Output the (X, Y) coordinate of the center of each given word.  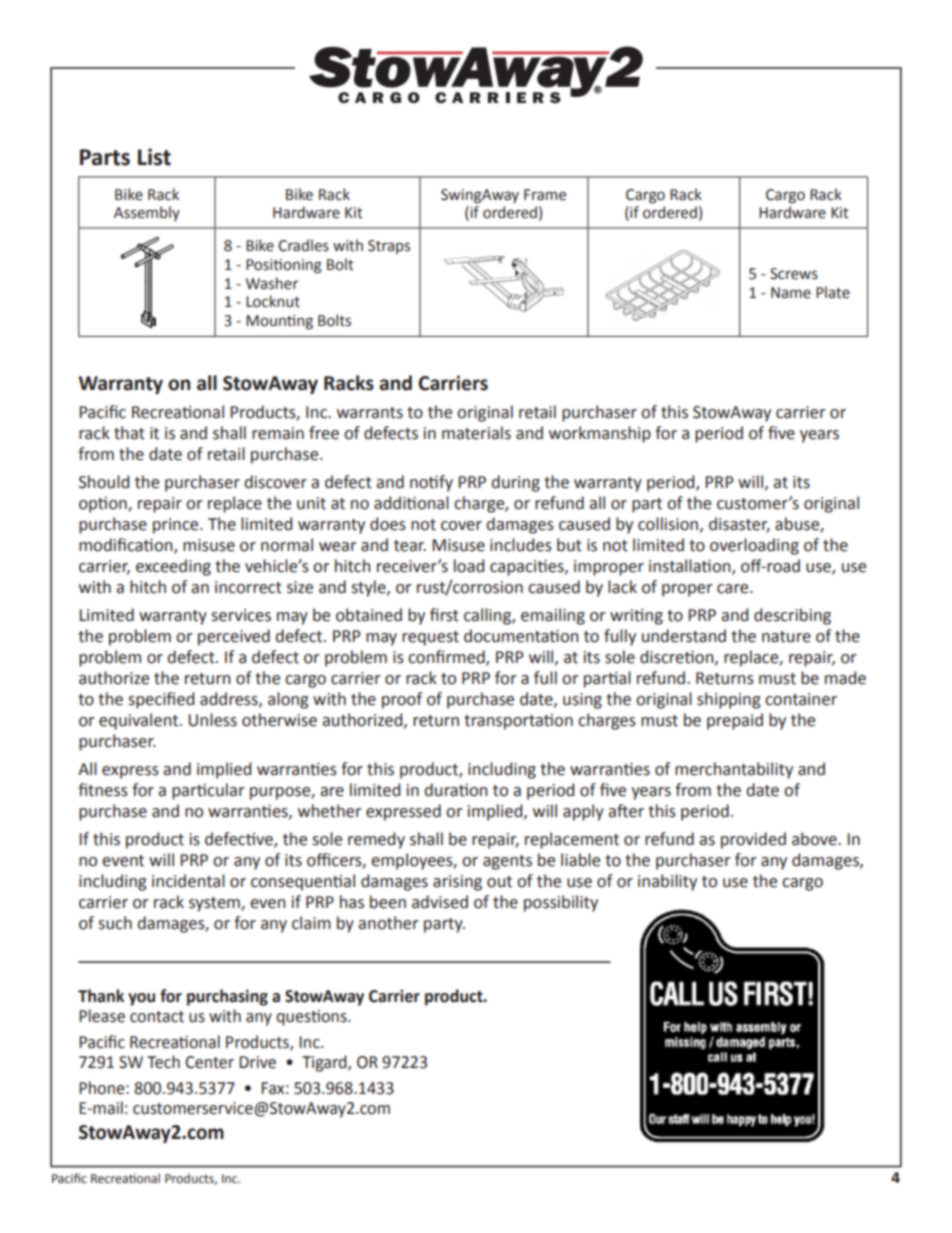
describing (792, 616)
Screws (794, 274)
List (154, 157)
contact (157, 1017)
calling (488, 616)
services (241, 615)
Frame (545, 195)
